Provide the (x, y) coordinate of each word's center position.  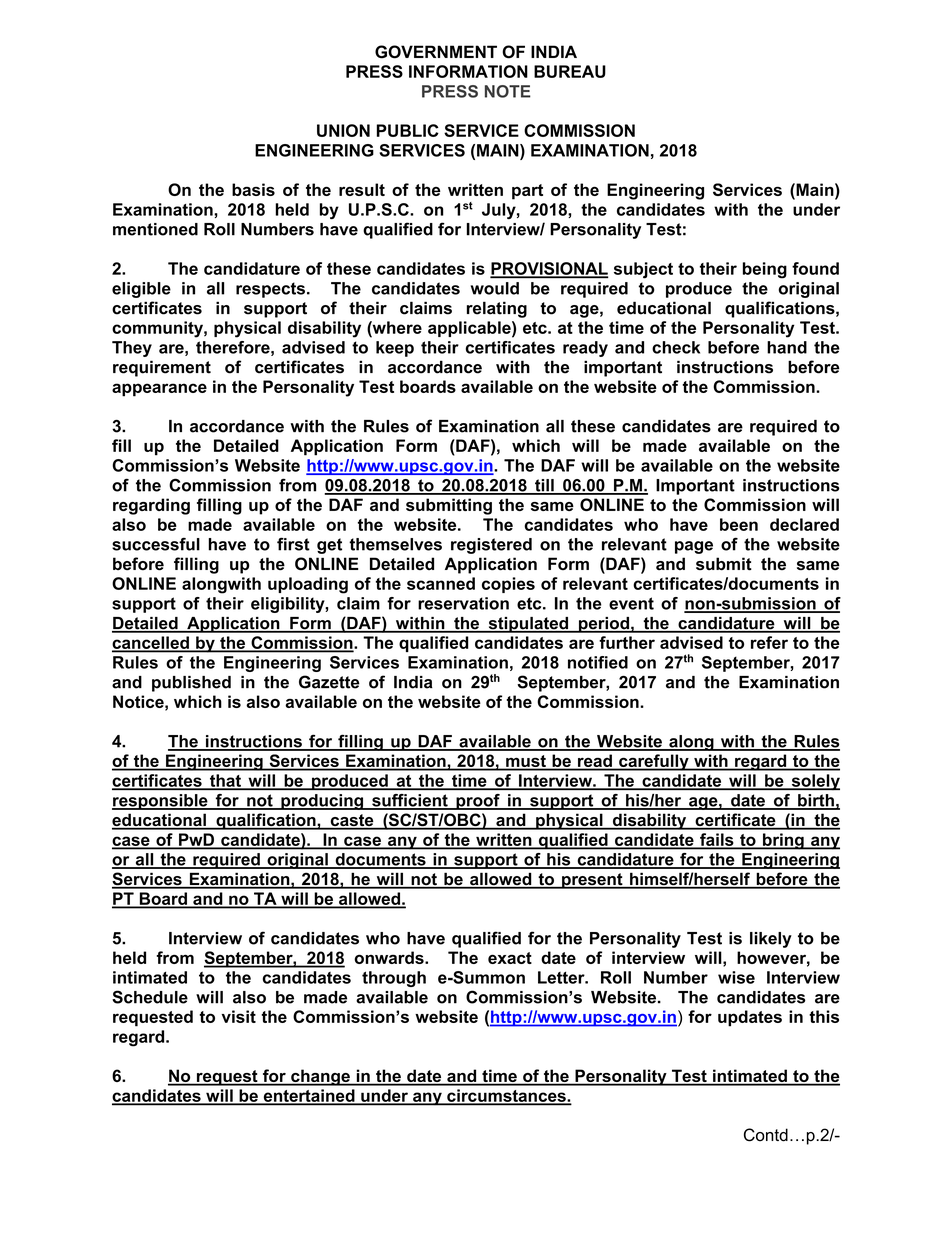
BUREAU (570, 71)
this (824, 1016)
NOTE (508, 91)
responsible (161, 802)
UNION (343, 130)
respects (270, 290)
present (592, 881)
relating (497, 309)
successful (156, 544)
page (694, 547)
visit (238, 1016)
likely (771, 940)
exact (510, 958)
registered (491, 546)
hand (787, 347)
